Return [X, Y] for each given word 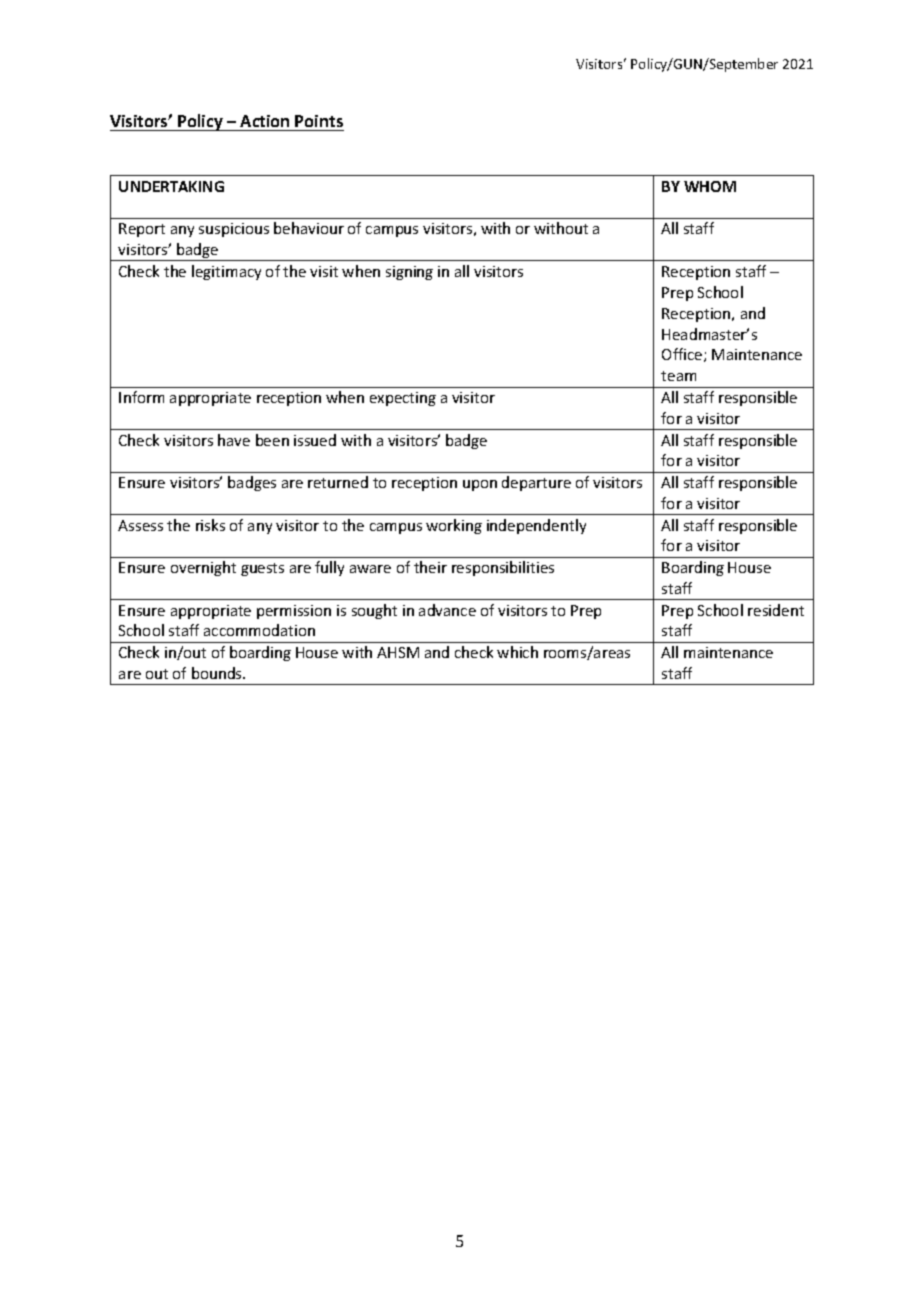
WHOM [710, 186]
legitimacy [226, 272]
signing [409, 273]
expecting [403, 399]
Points [319, 123]
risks [210, 525]
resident [776, 610]
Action [265, 123]
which [517, 652]
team [678, 376]
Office [683, 355]
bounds [218, 673]
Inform [141, 397]
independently [536, 526]
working [454, 526]
